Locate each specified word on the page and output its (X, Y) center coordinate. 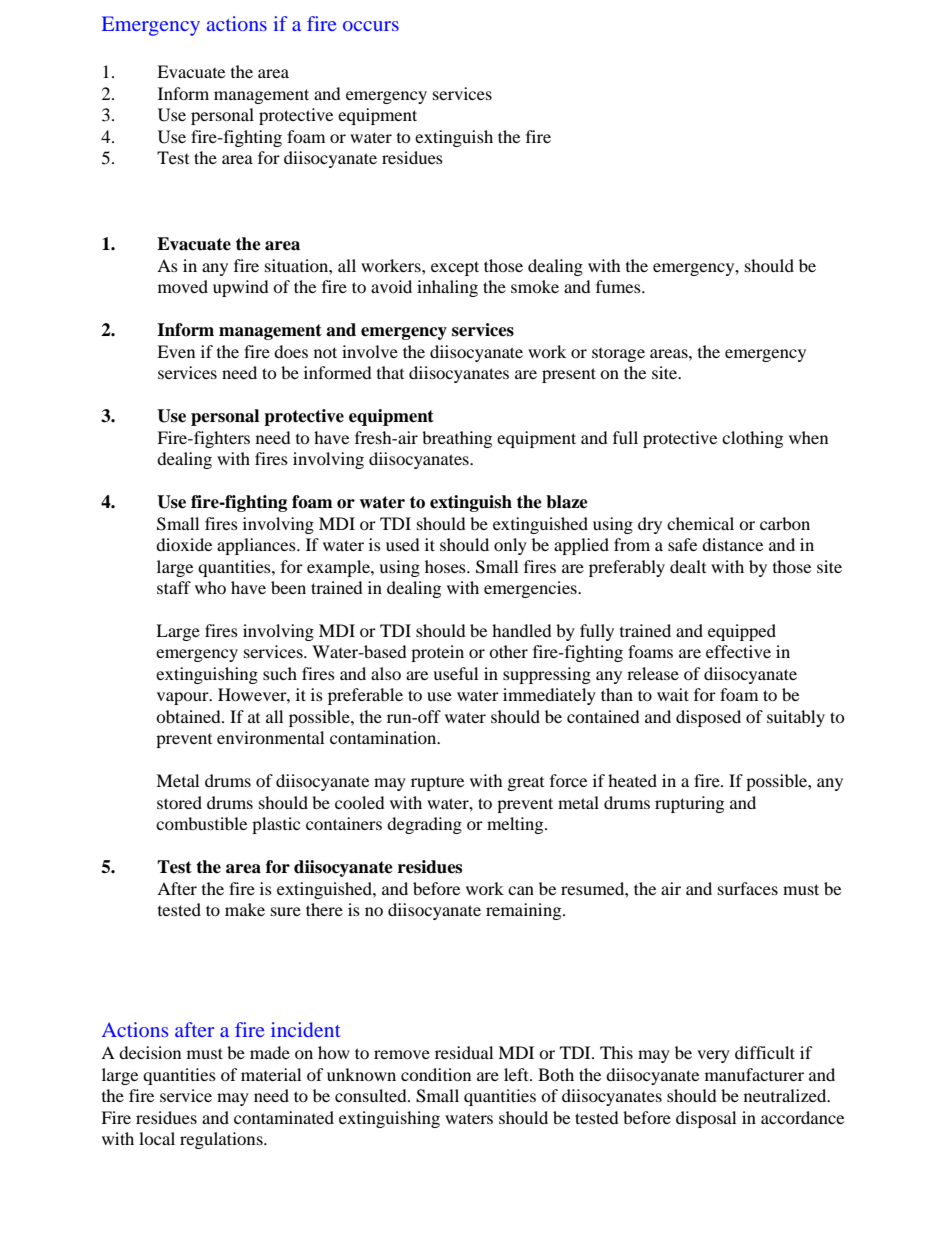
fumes (619, 286)
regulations (222, 1140)
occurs (371, 26)
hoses (446, 566)
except (455, 268)
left (517, 1074)
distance (732, 544)
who (210, 587)
